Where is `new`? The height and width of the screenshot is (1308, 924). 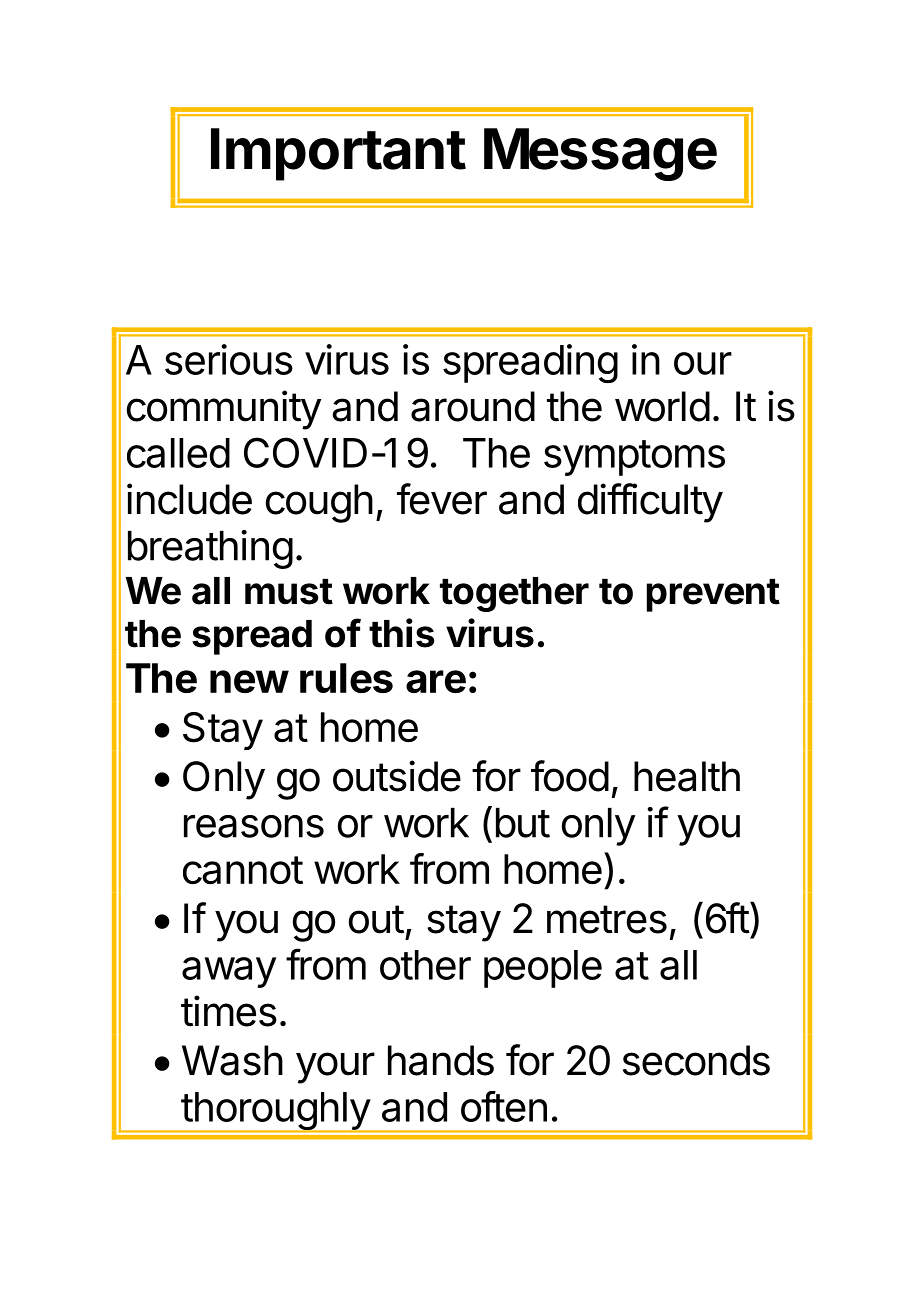 new is located at coordinates (249, 681).
